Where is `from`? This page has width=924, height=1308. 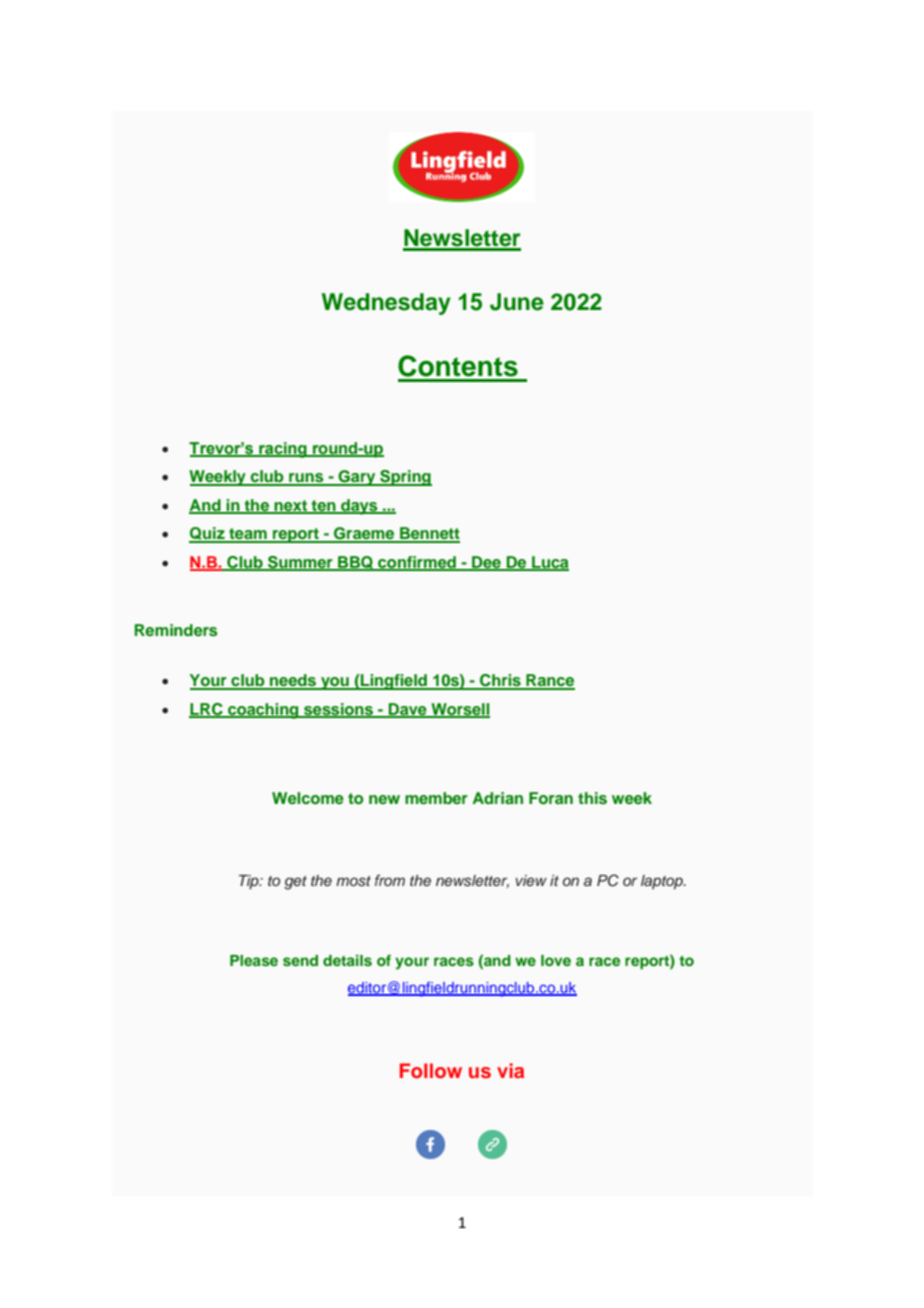
from is located at coordinates (390, 880).
